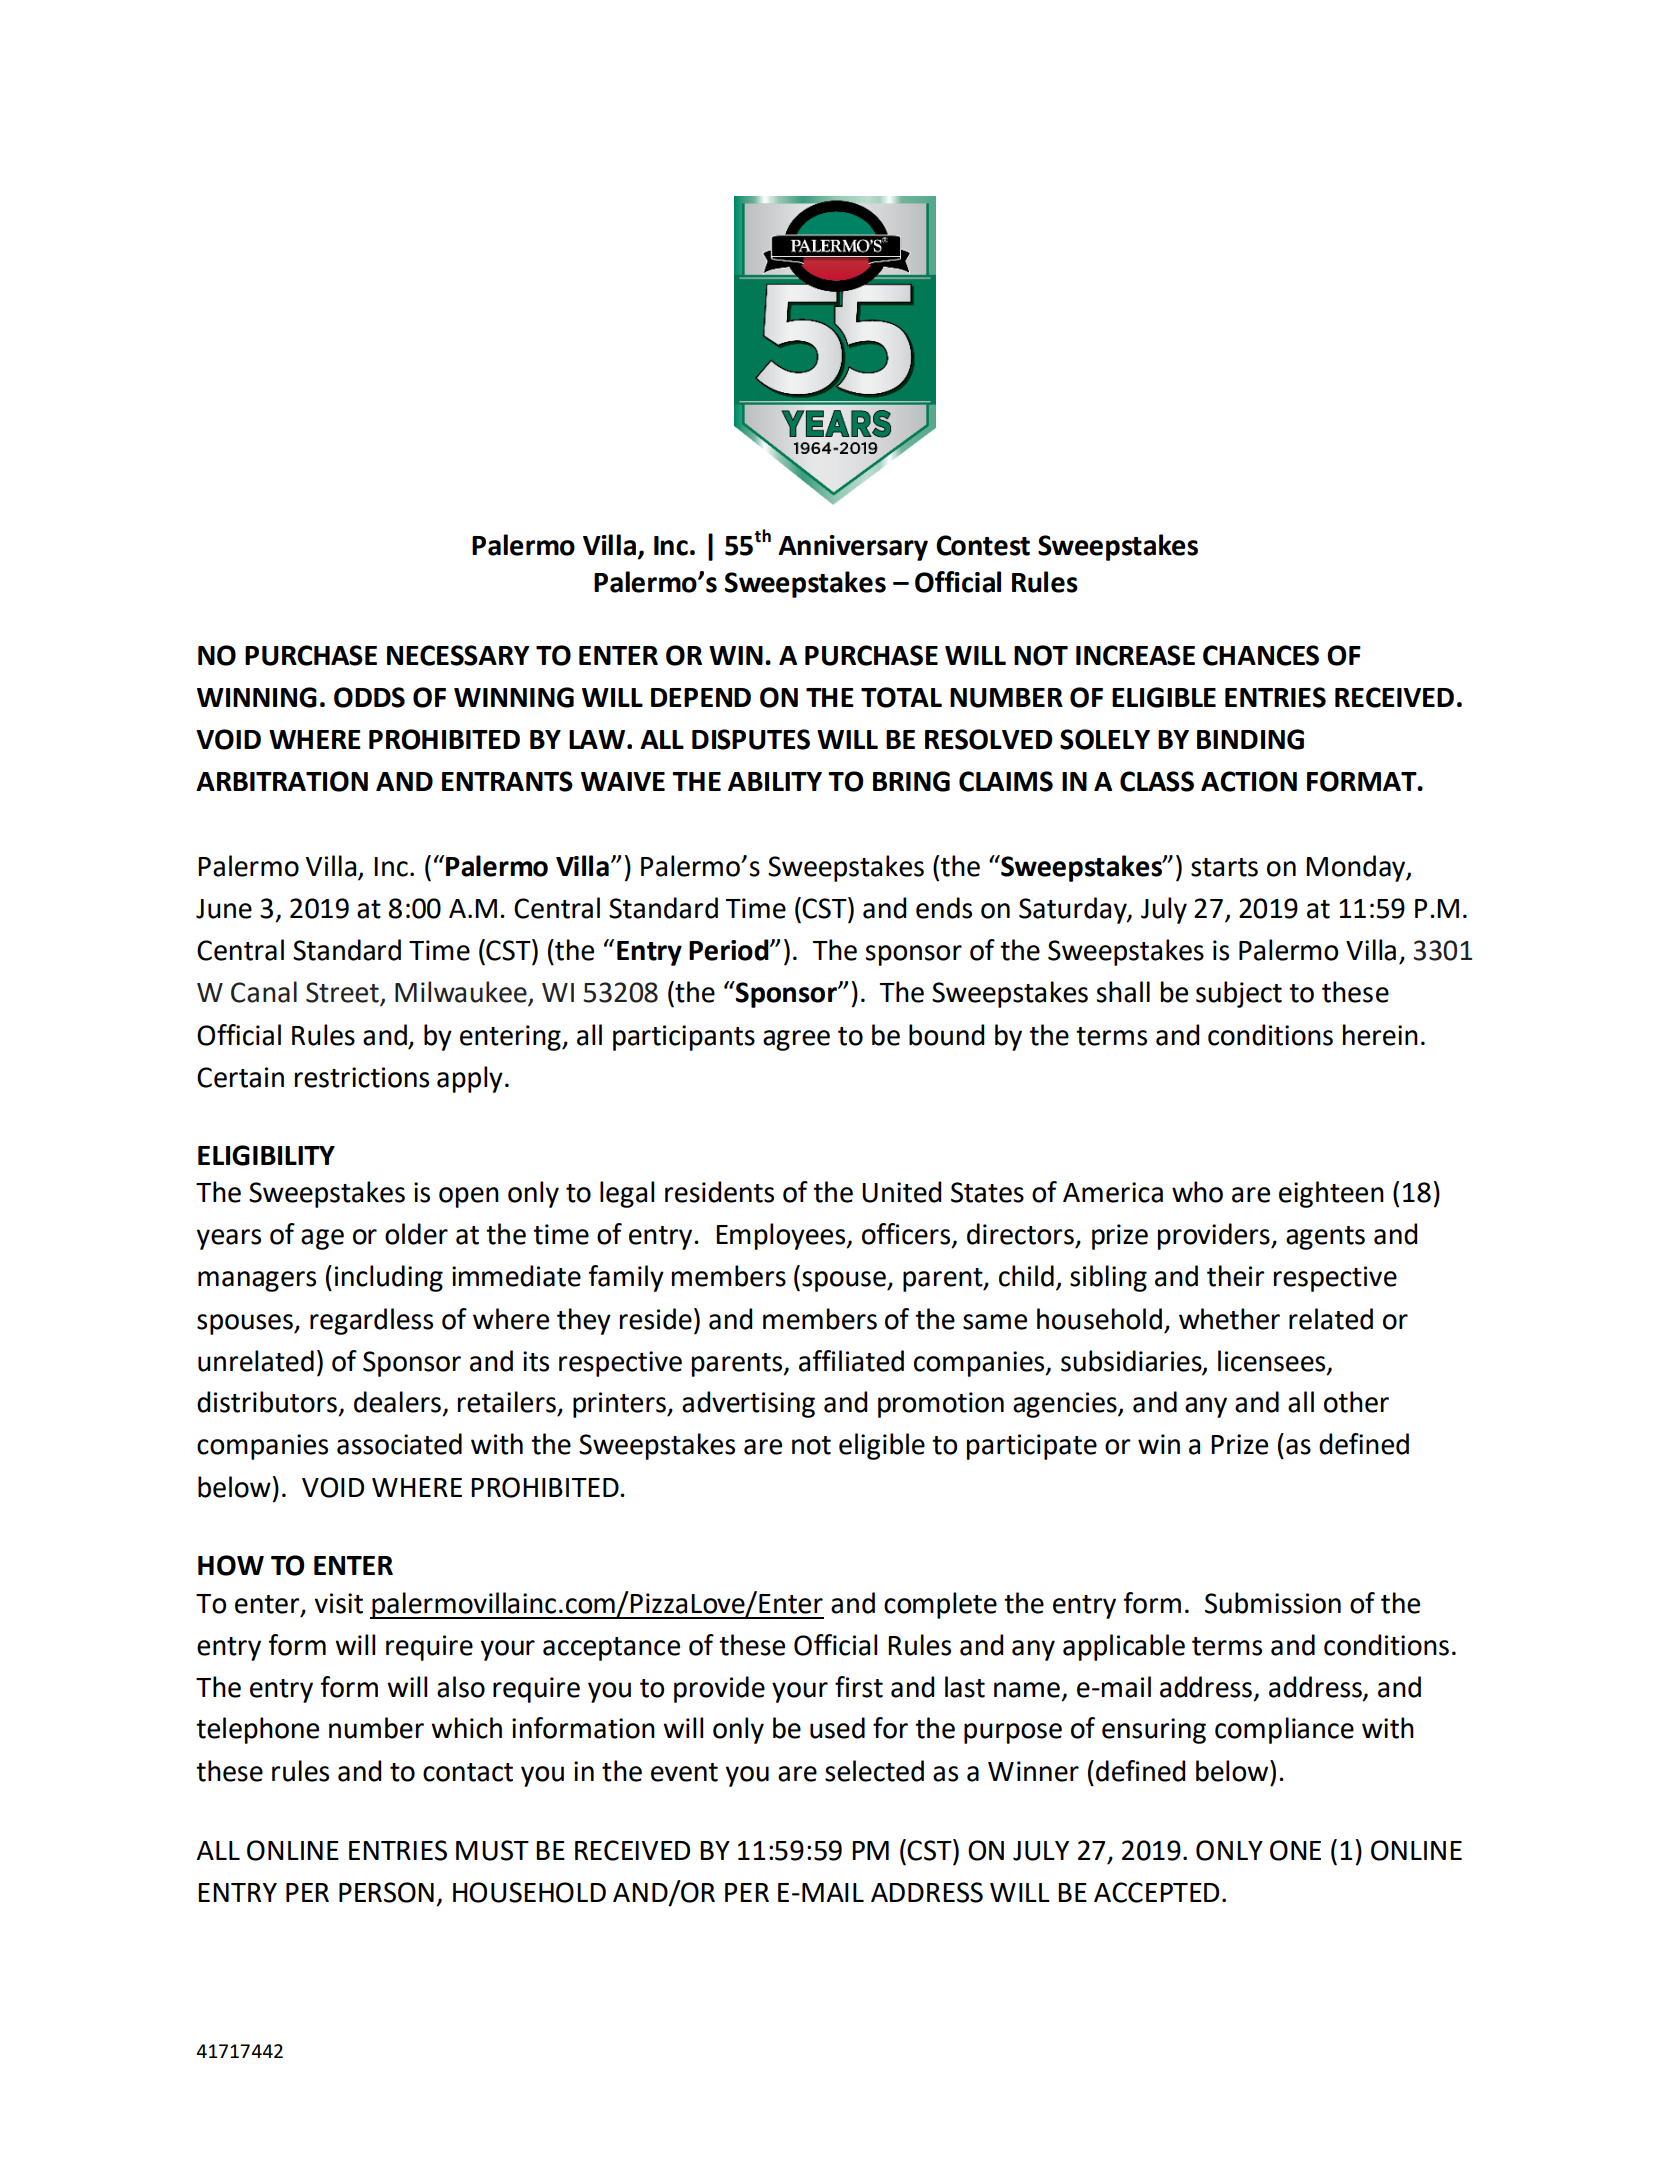 The width and height of the image is (1670, 2161). What do you see at coordinates (386, 1892) in the image?
I see `PERSON` at bounding box center [386, 1892].
